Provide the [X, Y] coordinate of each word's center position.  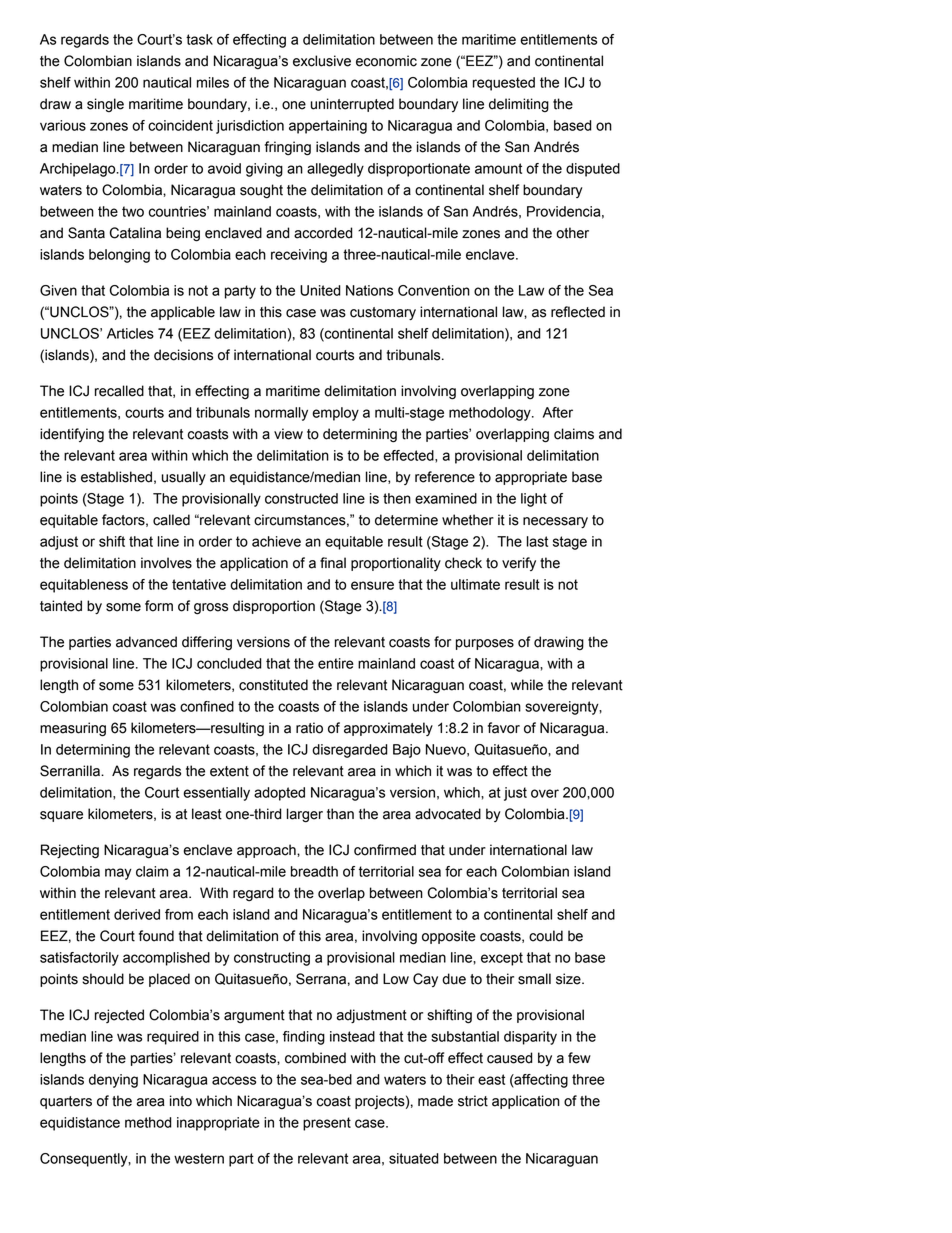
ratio [309, 728]
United [320, 290]
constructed [301, 498]
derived [137, 914]
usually [184, 478]
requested [504, 84]
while [527, 685]
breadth [314, 871]
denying [113, 1081]
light [534, 500]
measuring [73, 729]
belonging [119, 256]
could [546, 936]
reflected [578, 312]
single [105, 105]
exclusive [322, 61]
